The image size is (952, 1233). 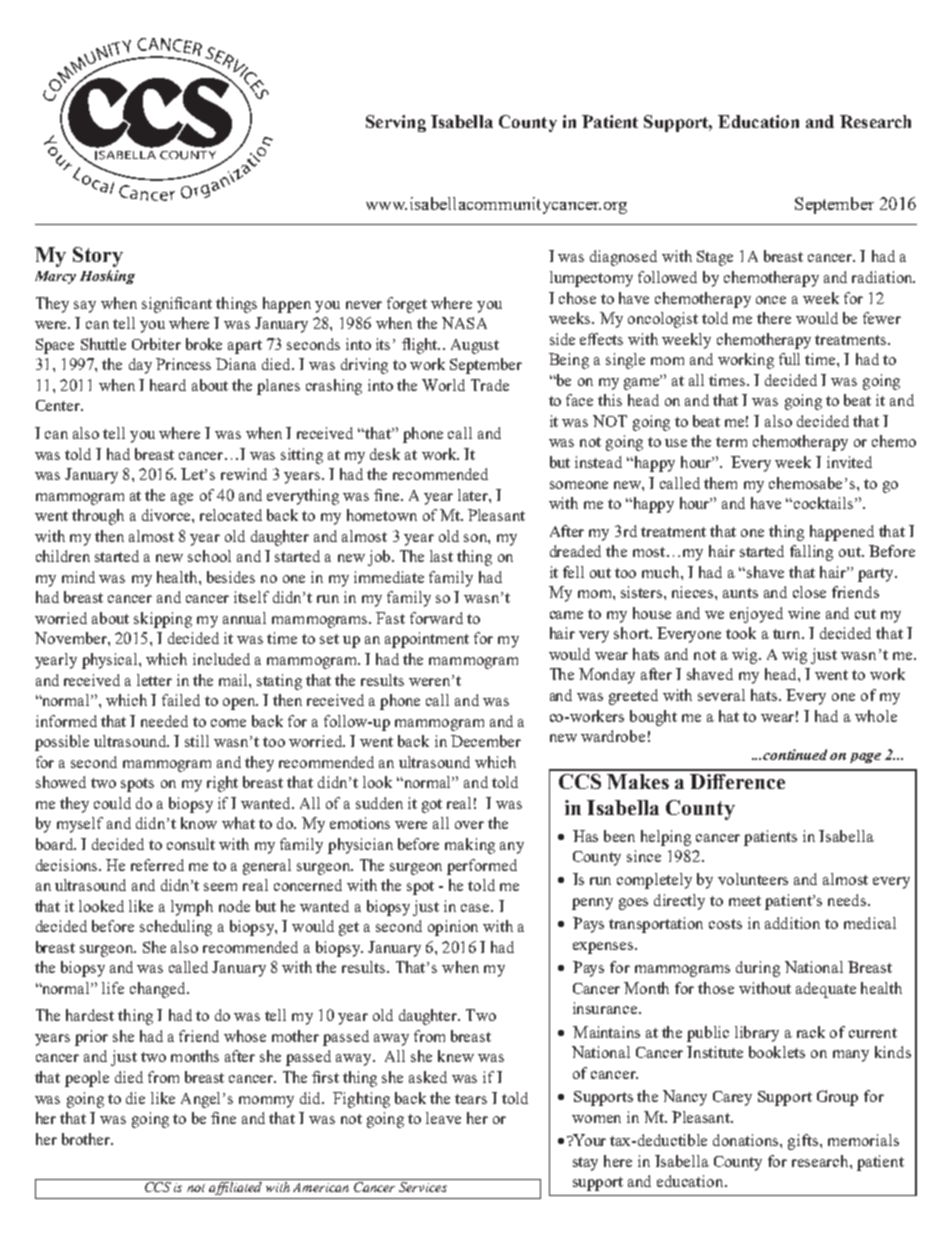 I want to click on scheduling, so click(x=176, y=928).
